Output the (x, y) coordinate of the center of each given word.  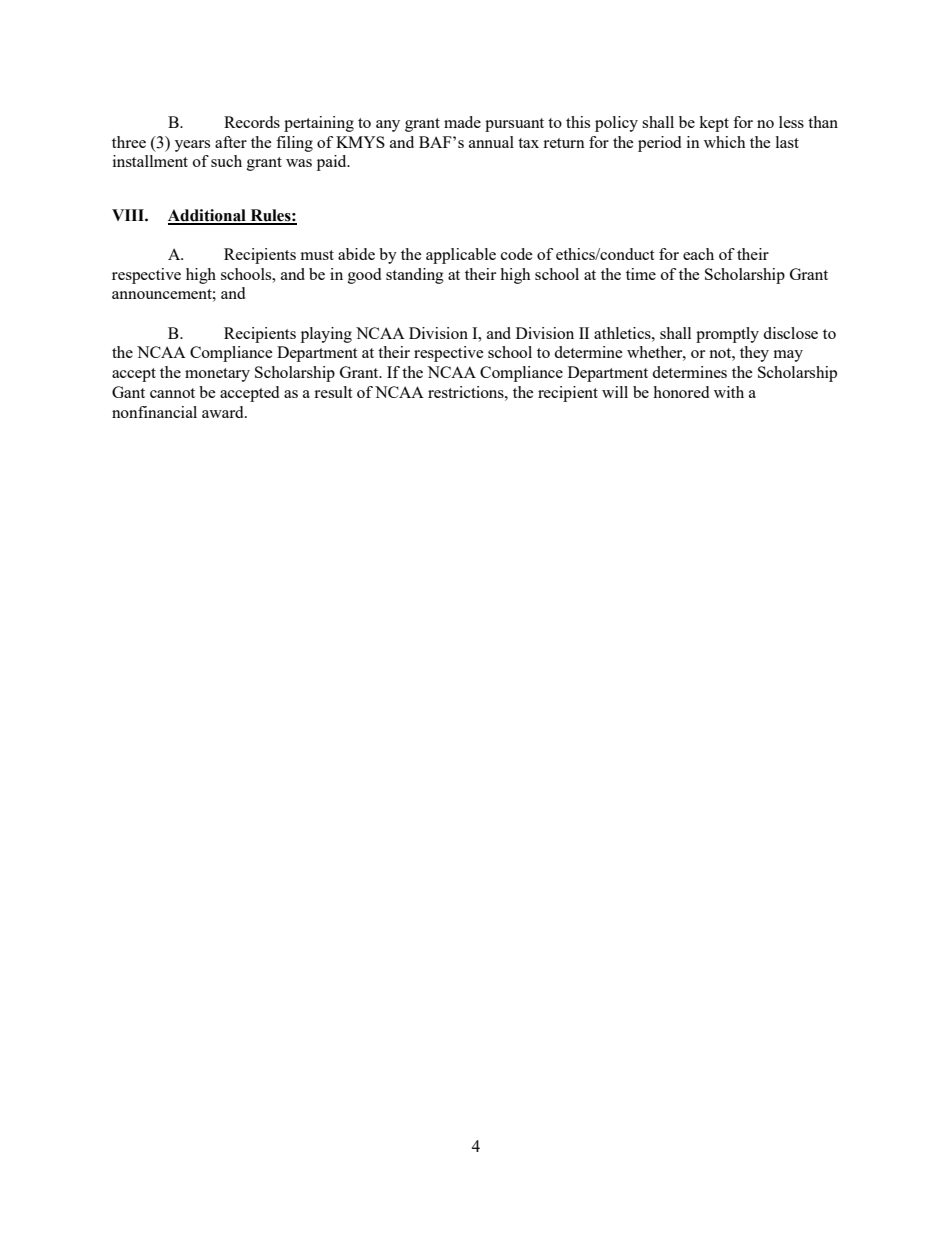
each (698, 254)
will (615, 392)
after (231, 142)
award (224, 412)
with (729, 392)
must (317, 255)
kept (714, 124)
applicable (461, 256)
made (462, 122)
